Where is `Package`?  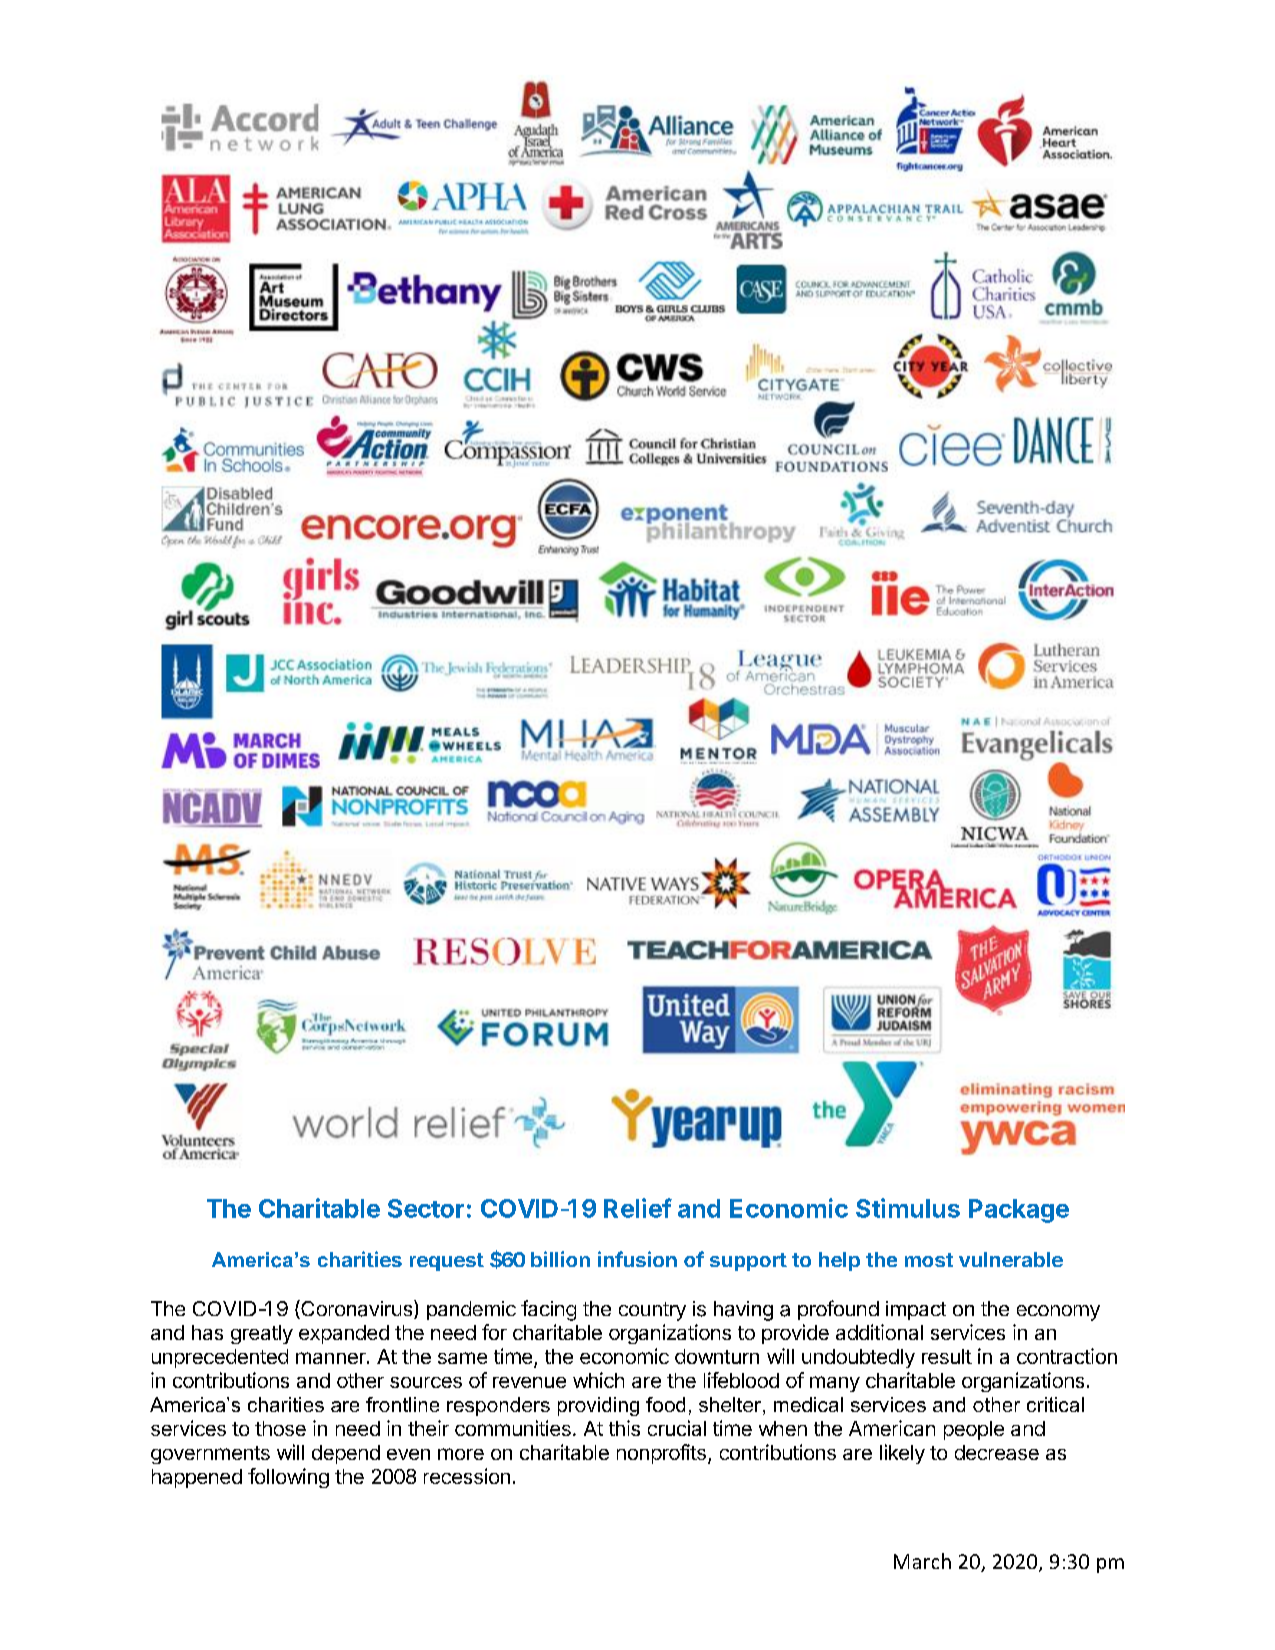 Package is located at coordinates (1019, 1211).
